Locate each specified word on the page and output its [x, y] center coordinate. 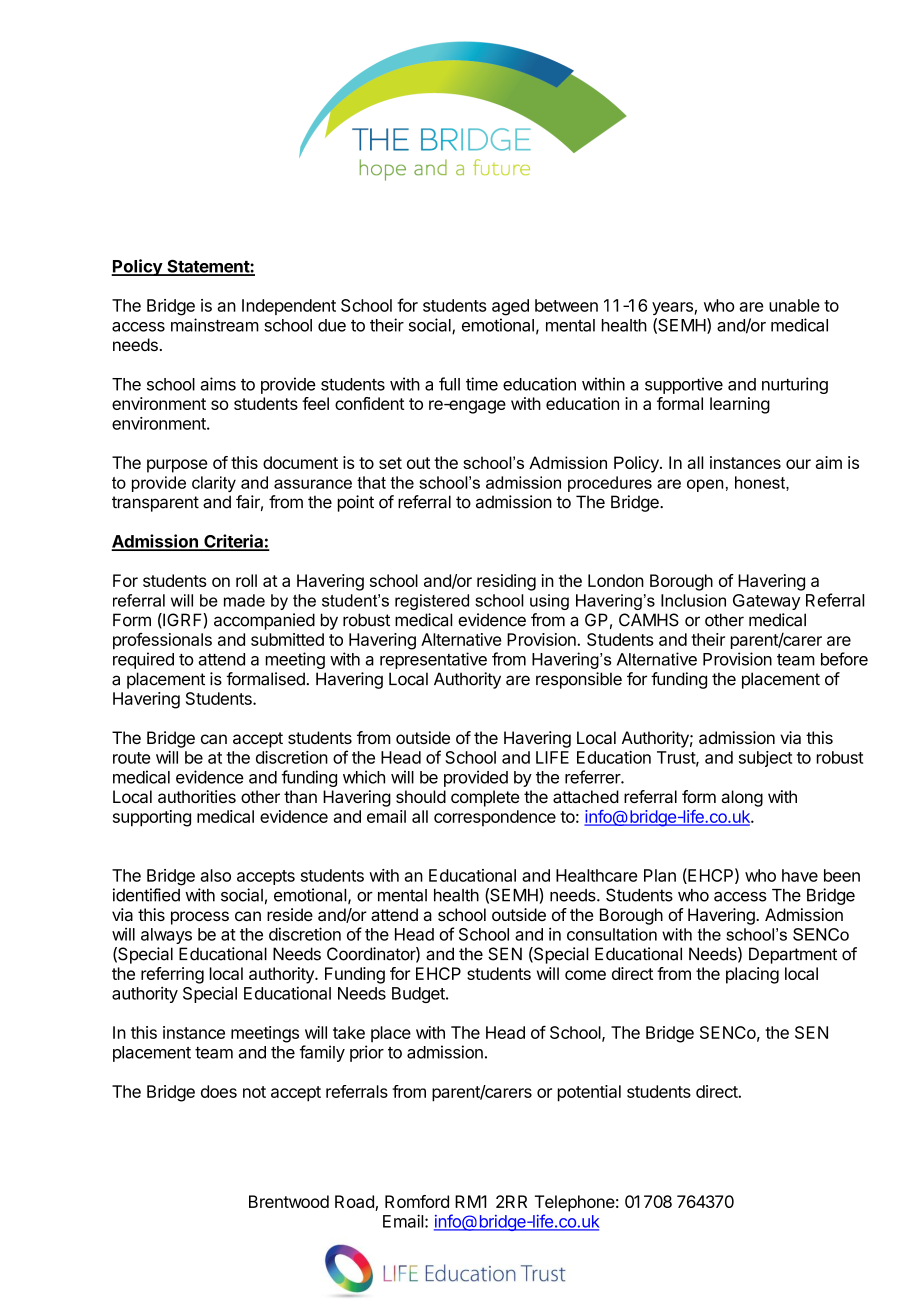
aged [510, 307]
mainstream [215, 325]
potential [589, 1093]
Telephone [575, 1203]
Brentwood [289, 1201]
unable [794, 305]
